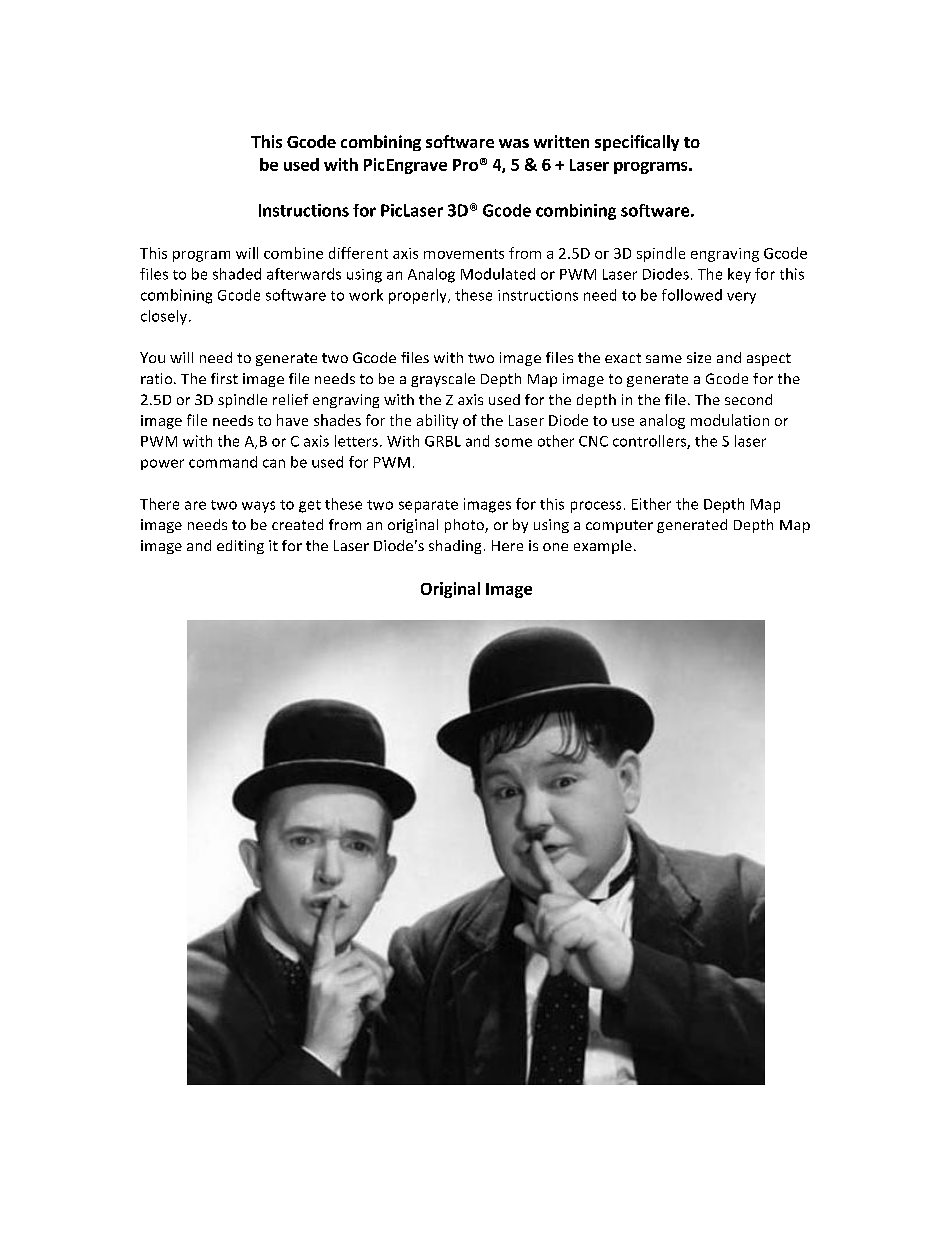 The height and width of the screenshot is (1233, 952). What do you see at coordinates (514, 143) in the screenshot?
I see `was` at bounding box center [514, 143].
